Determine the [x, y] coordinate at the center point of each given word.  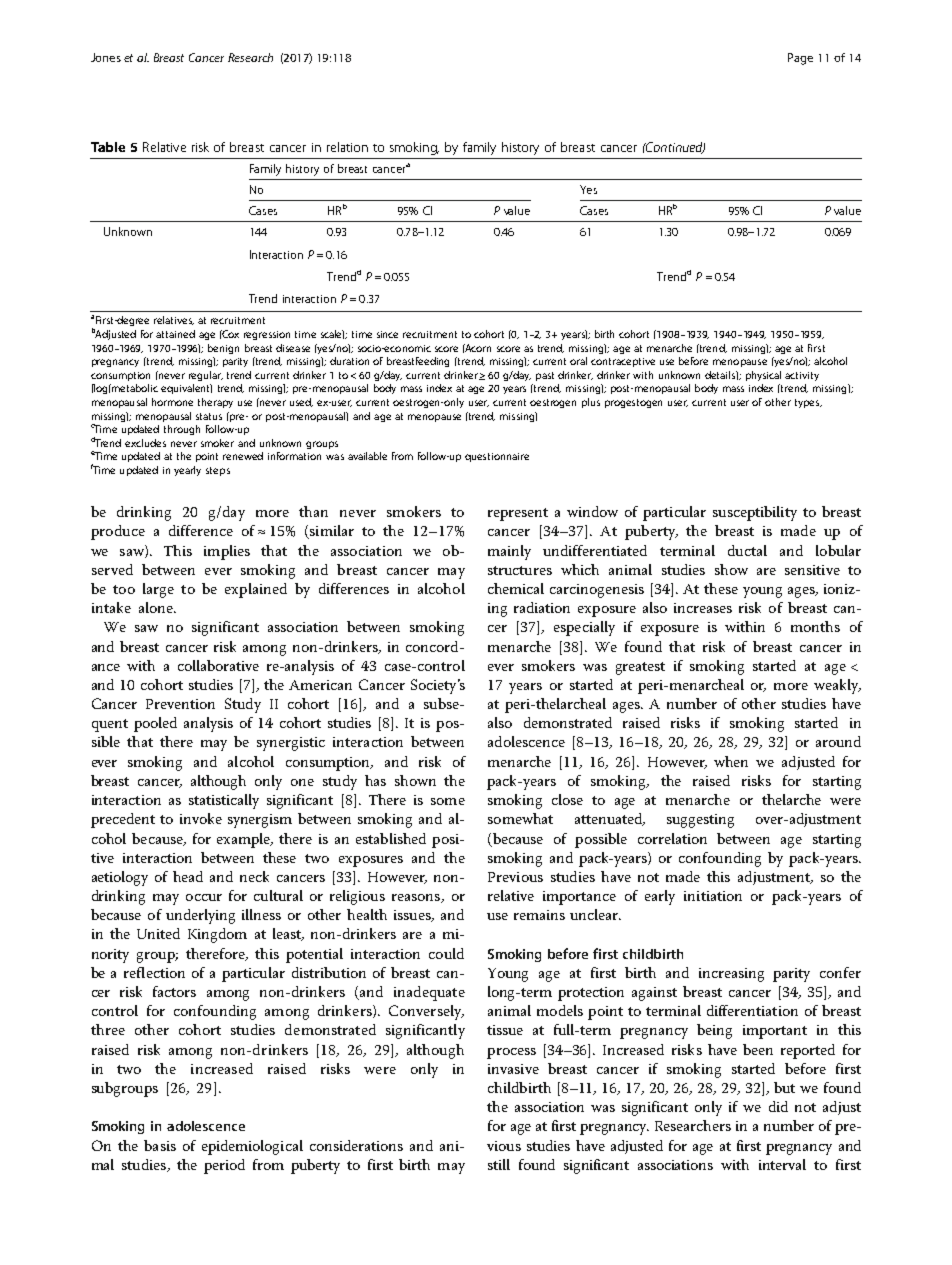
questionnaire [497, 457]
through [182, 430]
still [499, 1164]
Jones [106, 57]
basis [160, 1145]
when [731, 761]
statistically [224, 801]
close [567, 799]
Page [800, 59]
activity [802, 376]
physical [763, 376]
